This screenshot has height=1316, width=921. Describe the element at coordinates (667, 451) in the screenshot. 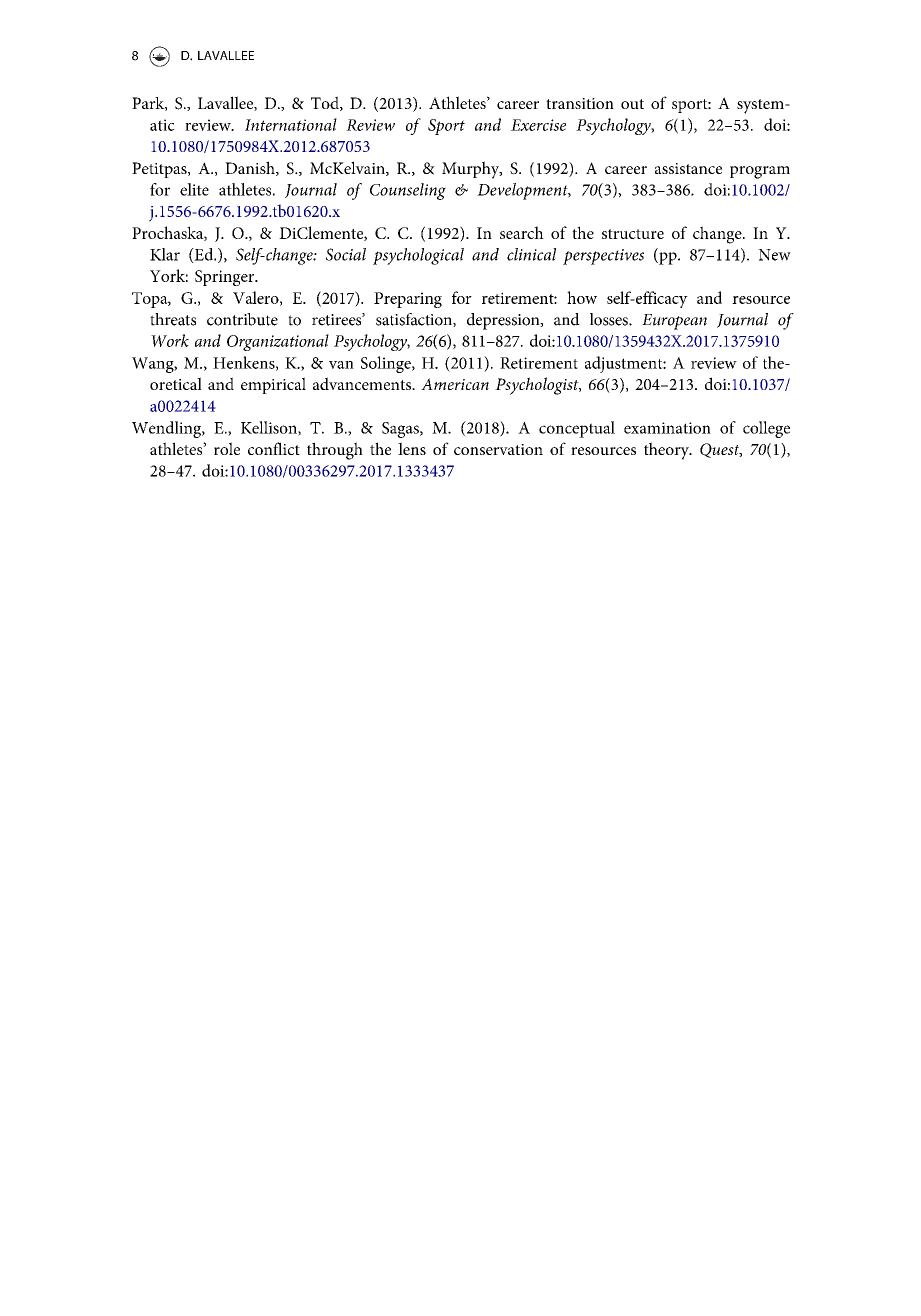

I see `theory` at that location.
